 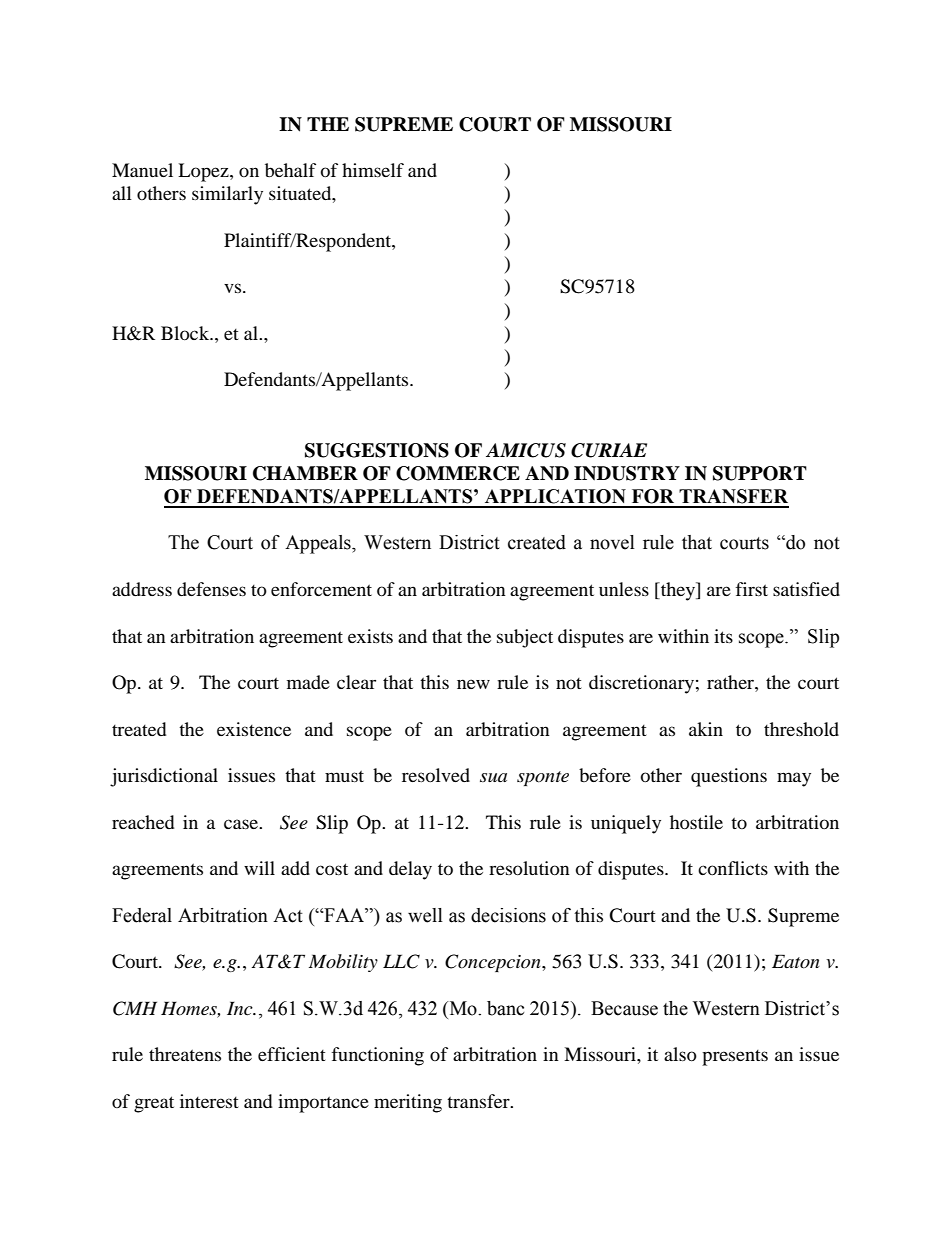 I want to click on interest, so click(x=209, y=1101).
